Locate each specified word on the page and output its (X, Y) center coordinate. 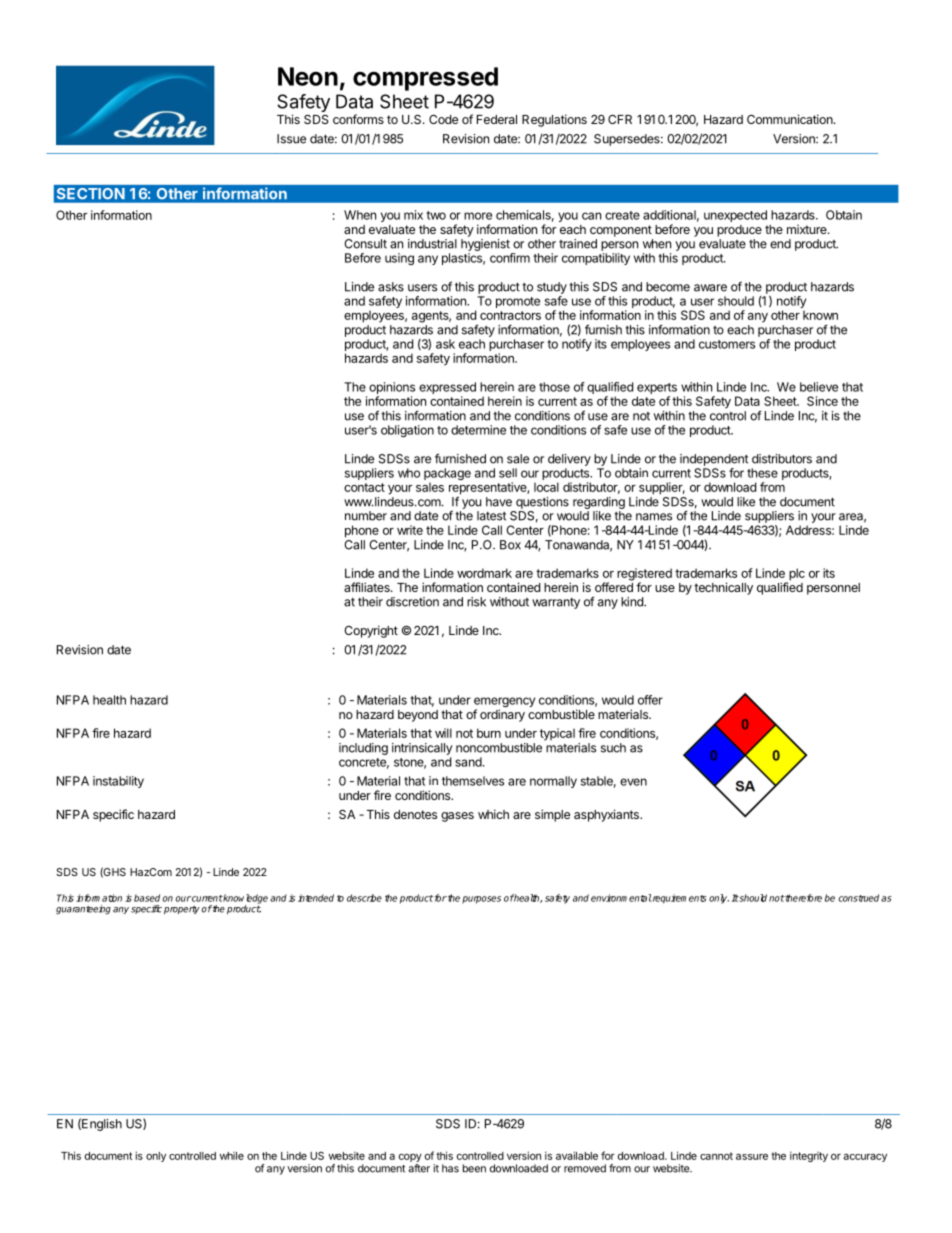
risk (476, 602)
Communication (791, 119)
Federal (497, 119)
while (232, 1156)
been (474, 1168)
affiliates (368, 587)
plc (796, 575)
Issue (291, 139)
